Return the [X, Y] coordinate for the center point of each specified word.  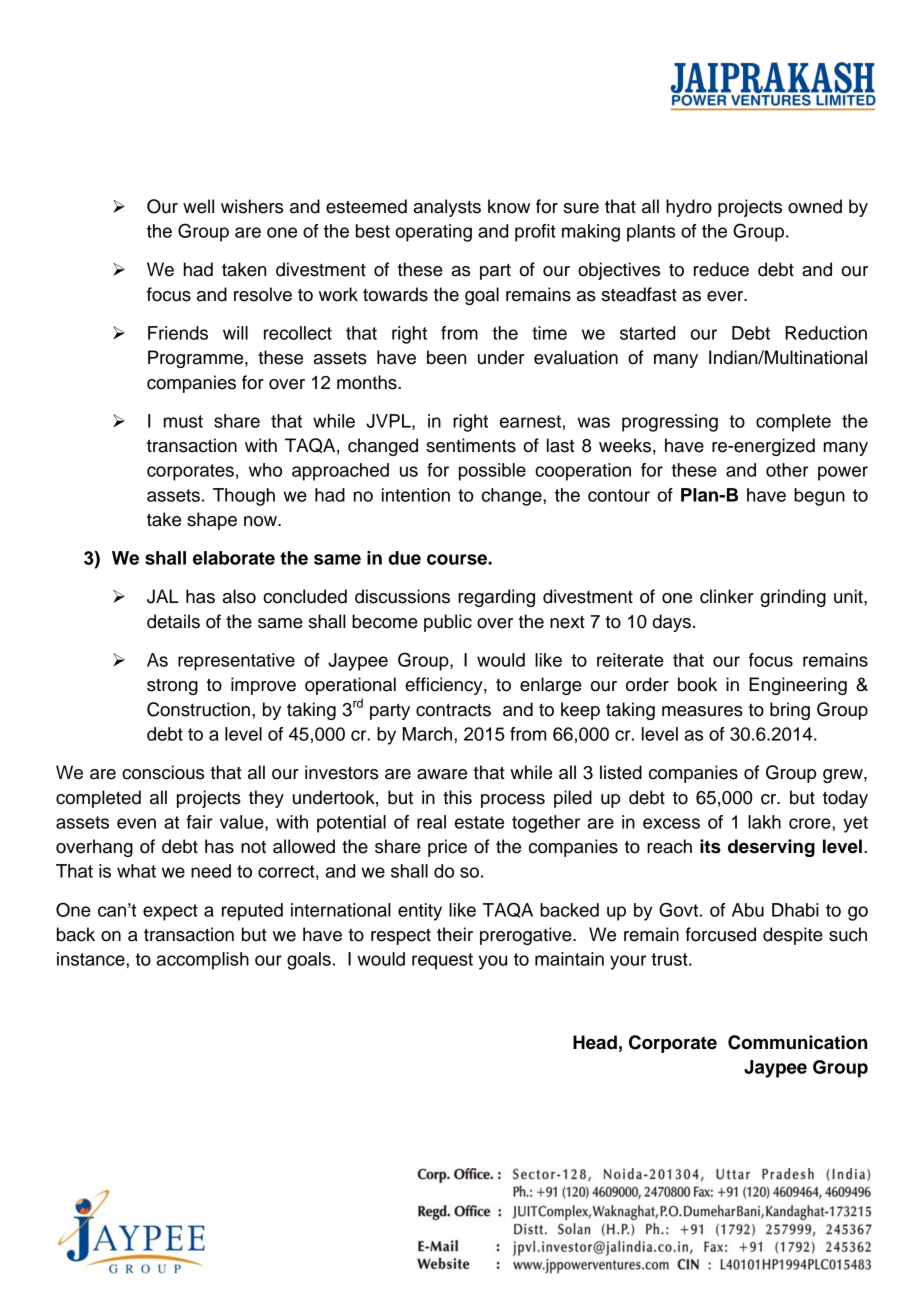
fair [199, 822]
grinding [793, 598]
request [442, 961]
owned [815, 206]
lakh [764, 822]
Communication [798, 1042]
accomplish [203, 961]
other [787, 470]
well [198, 206]
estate [479, 822]
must [183, 421]
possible [492, 472]
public [448, 623]
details [173, 621]
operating [433, 233]
